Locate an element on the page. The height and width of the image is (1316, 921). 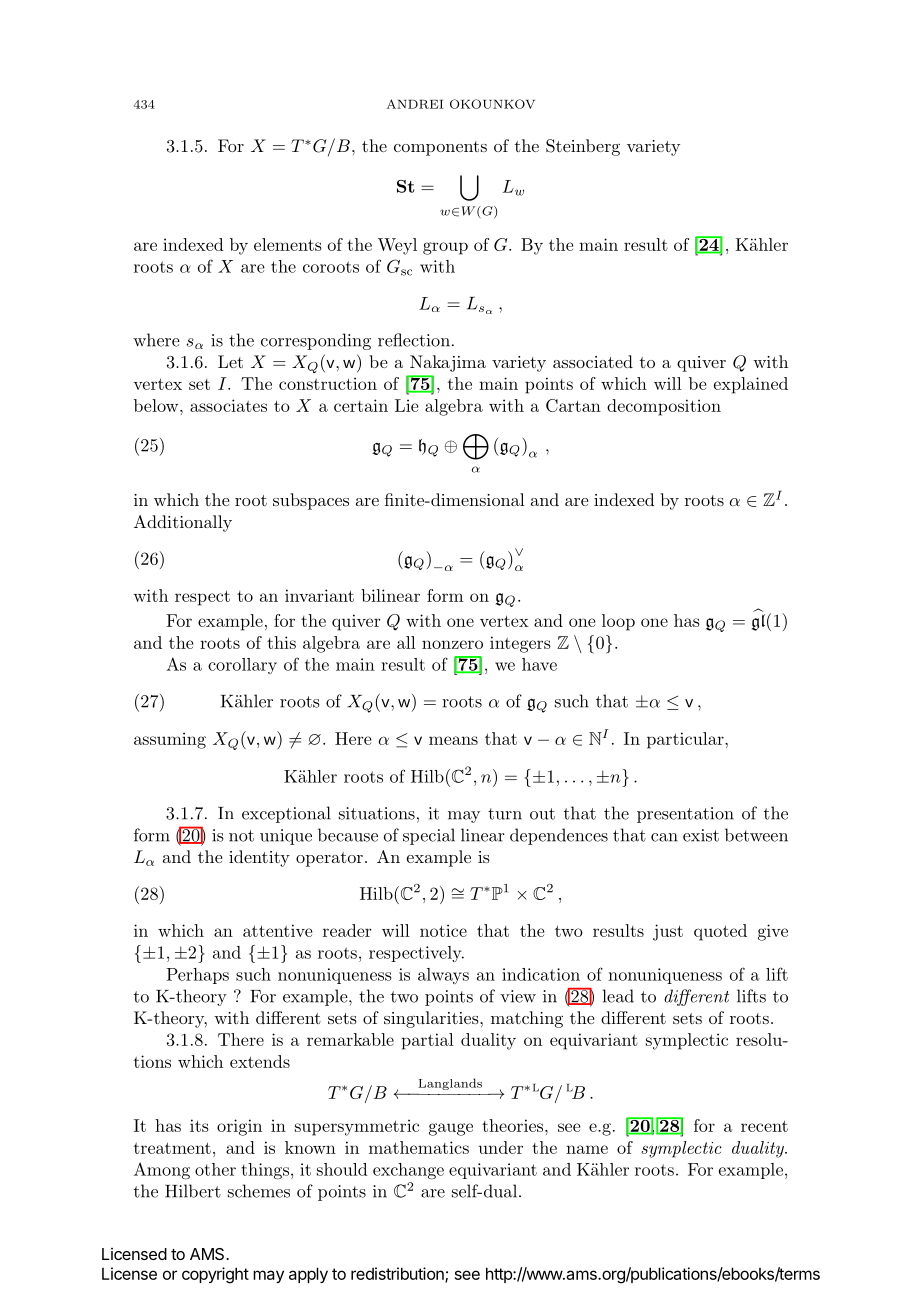
particular is located at coordinates (686, 740).
